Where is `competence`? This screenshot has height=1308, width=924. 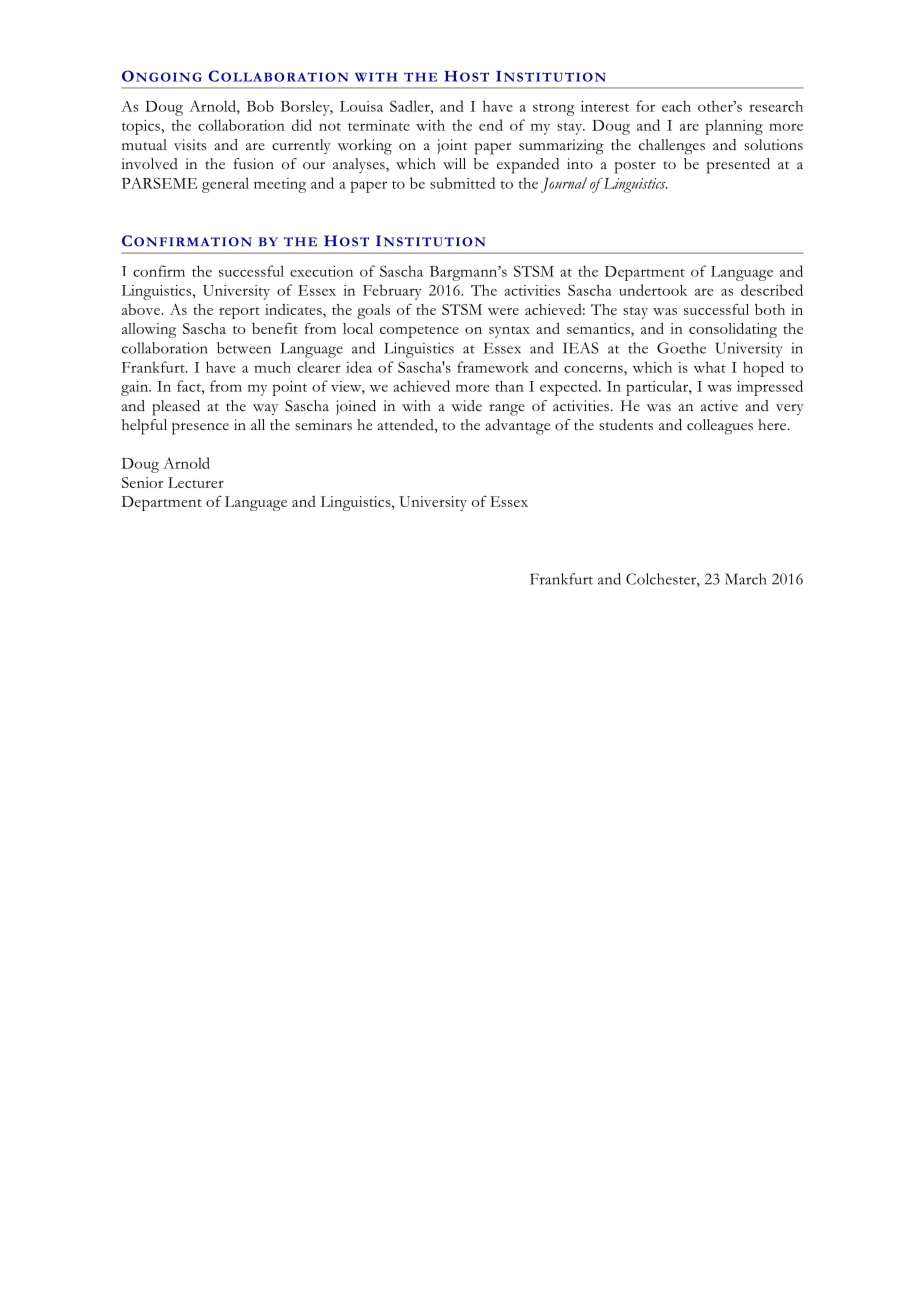
competence is located at coordinates (419, 332).
